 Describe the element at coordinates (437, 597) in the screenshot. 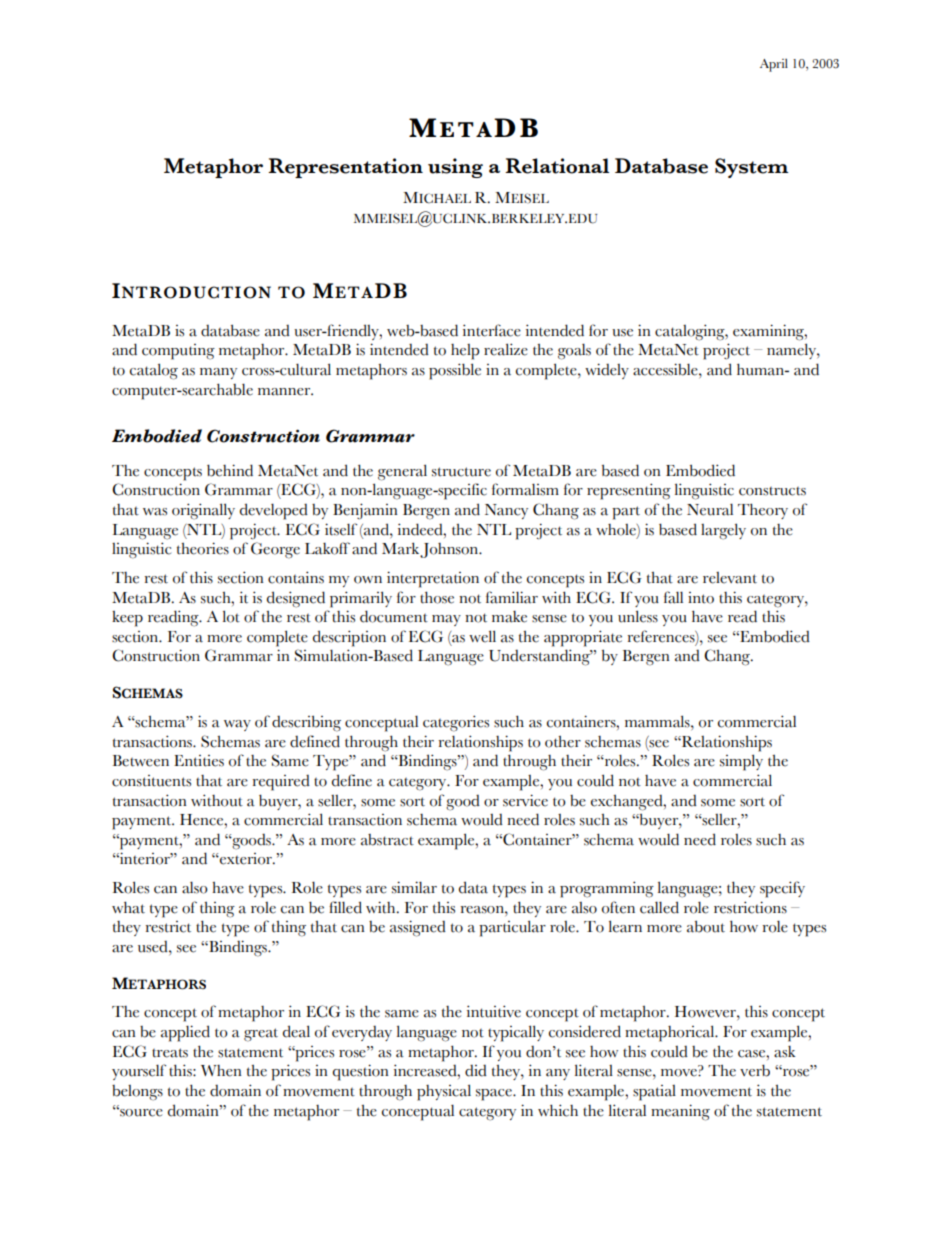

I see `those` at that location.
